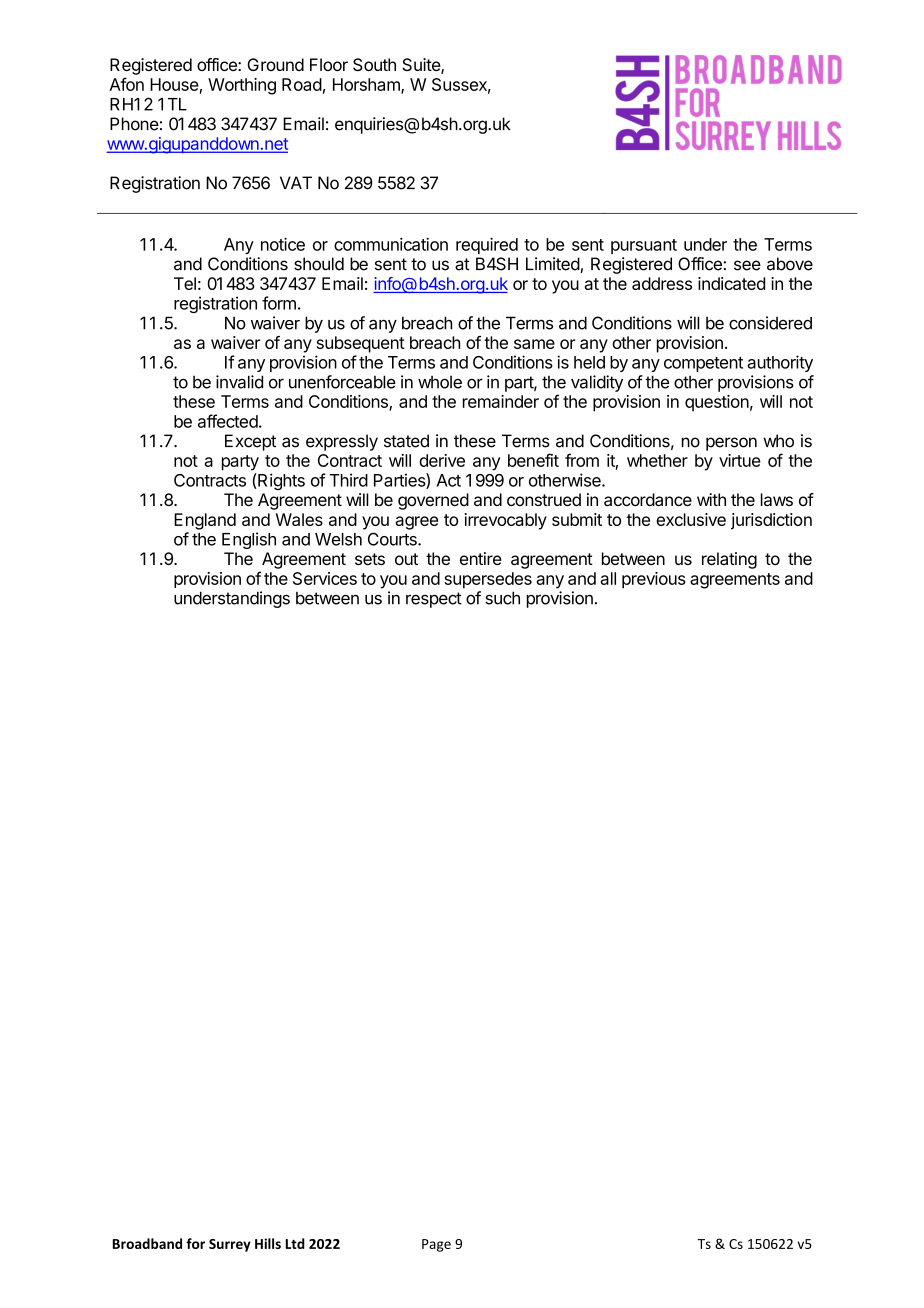  What do you see at coordinates (654, 580) in the image?
I see `previous` at bounding box center [654, 580].
